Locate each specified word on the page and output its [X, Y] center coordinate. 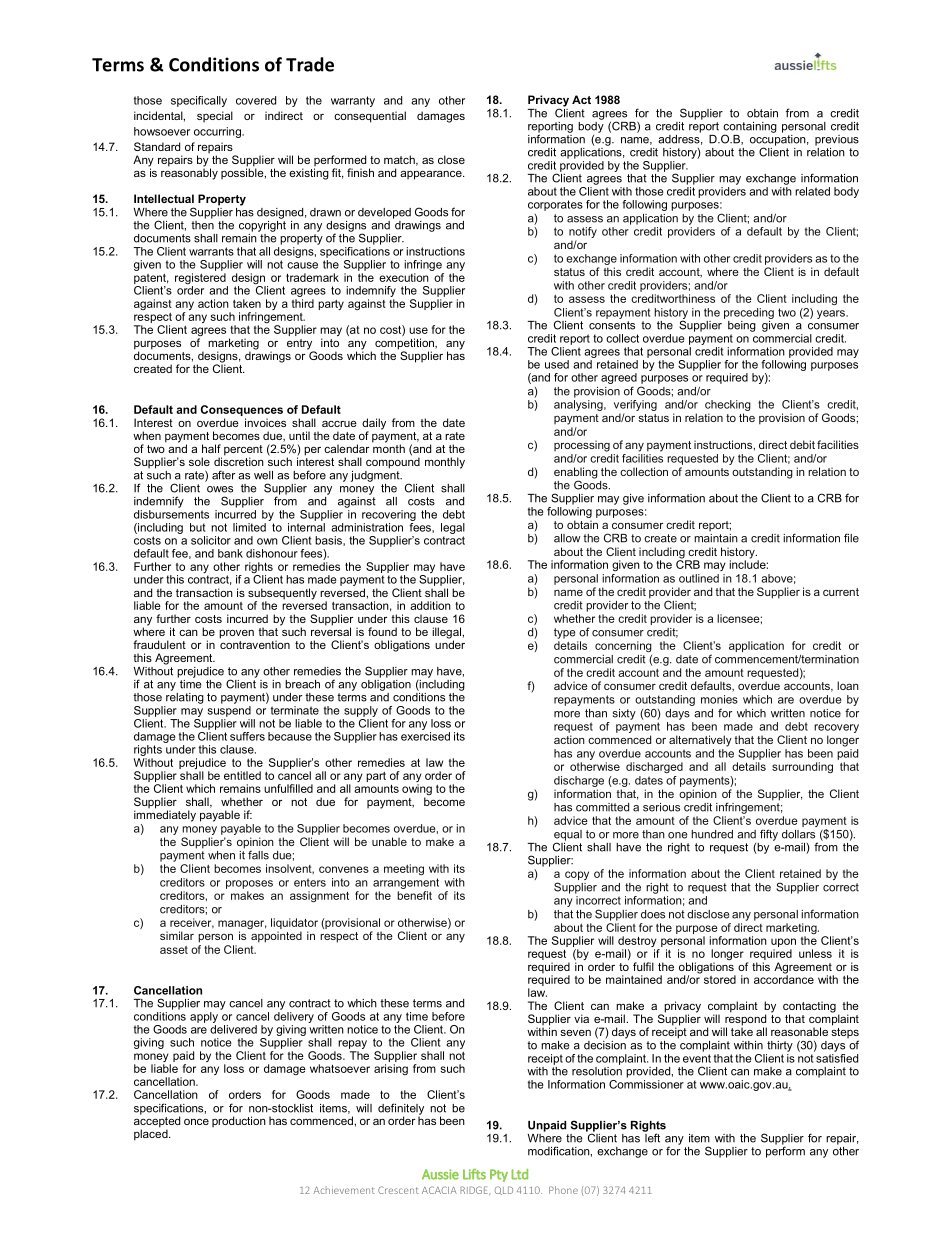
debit [802, 444]
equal [568, 836]
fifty [769, 835]
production [239, 1121]
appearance [432, 175]
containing [750, 128]
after [223, 475]
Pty [499, 1175]
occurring [218, 132]
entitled [242, 775]
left [651, 1137]
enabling [576, 474]
